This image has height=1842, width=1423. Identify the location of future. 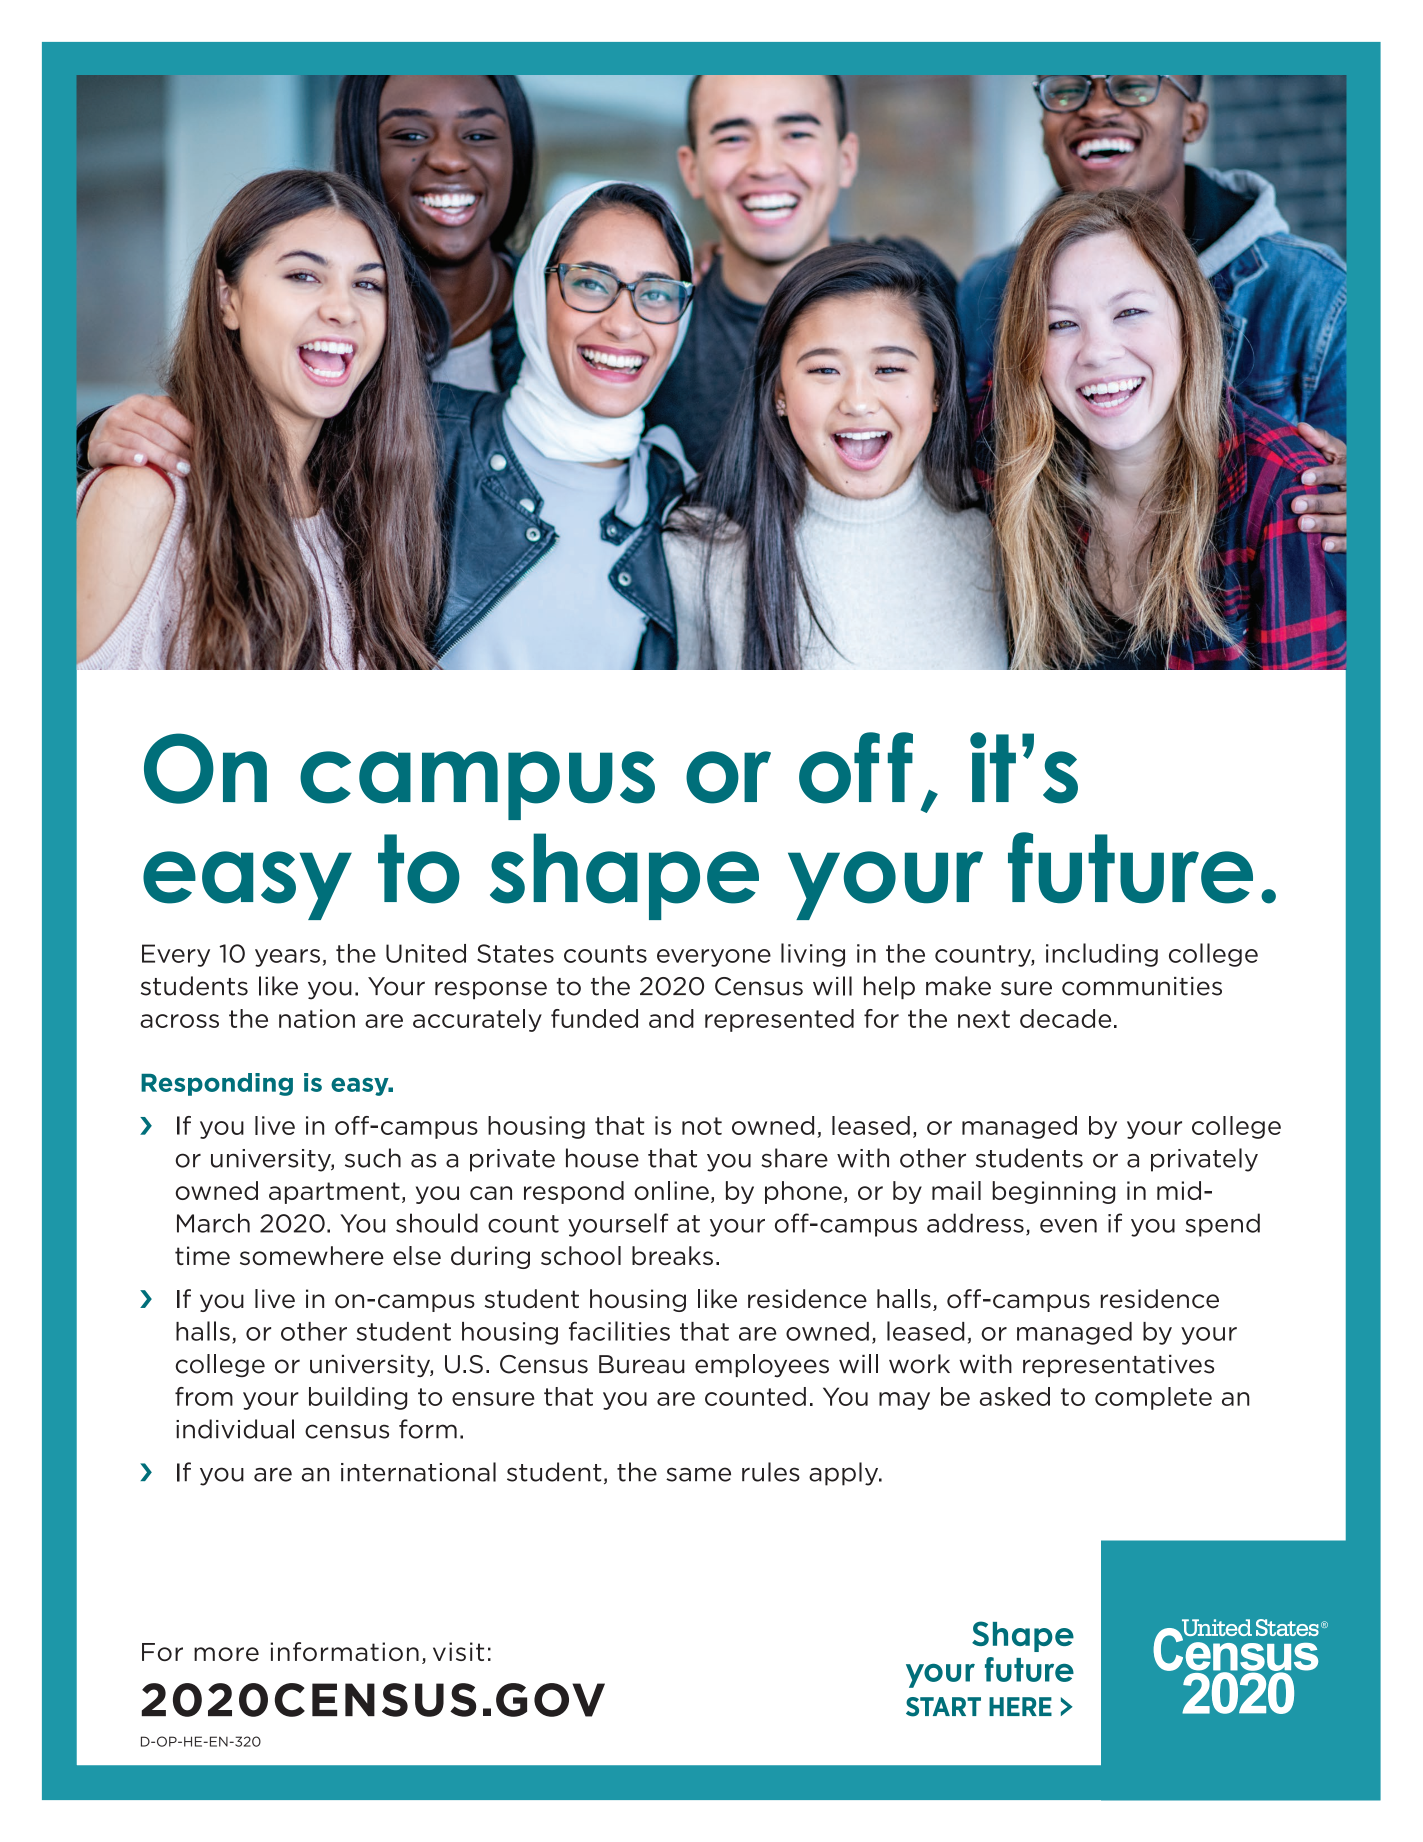
(1130, 868).
